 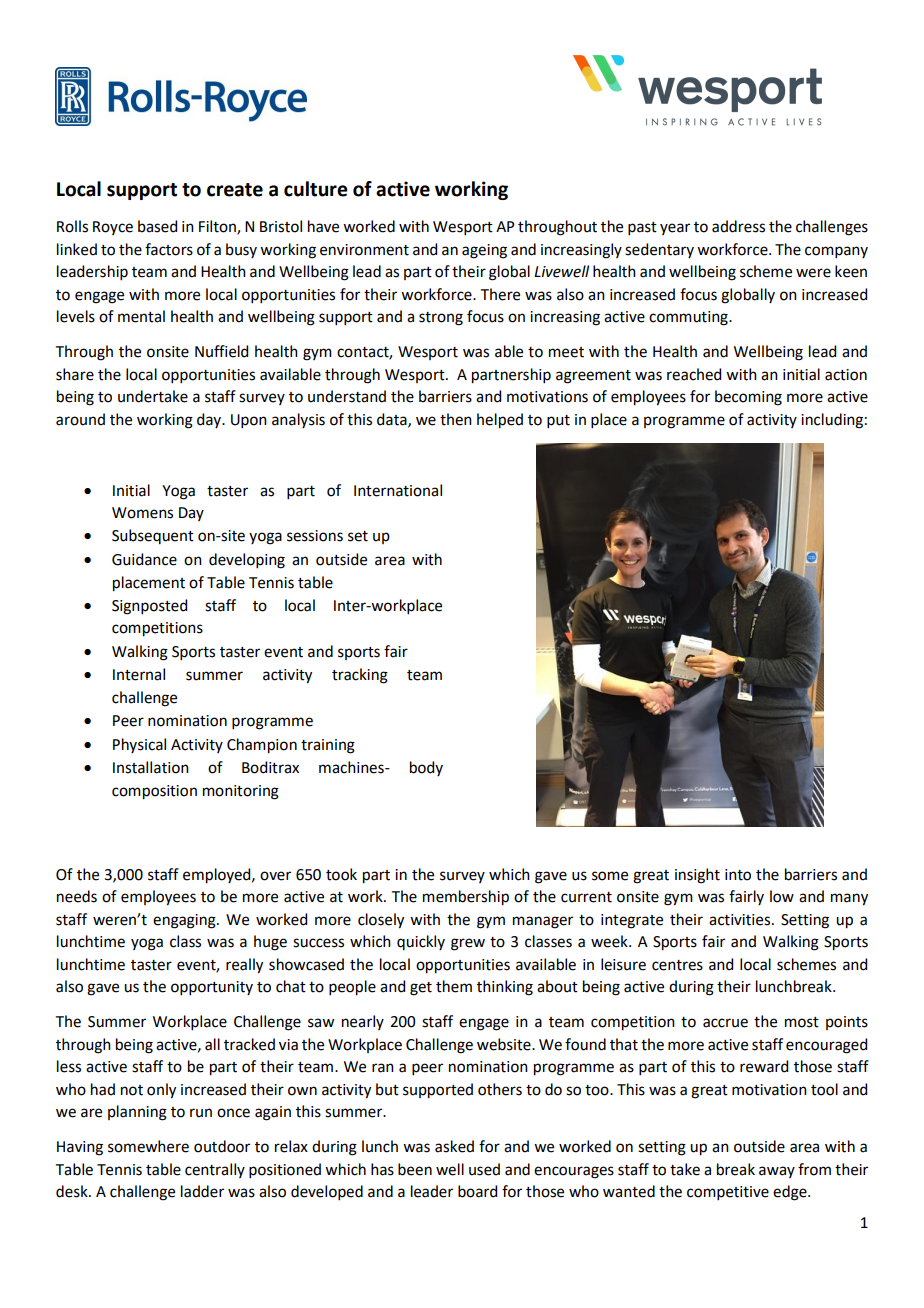 I want to click on based, so click(x=157, y=226).
